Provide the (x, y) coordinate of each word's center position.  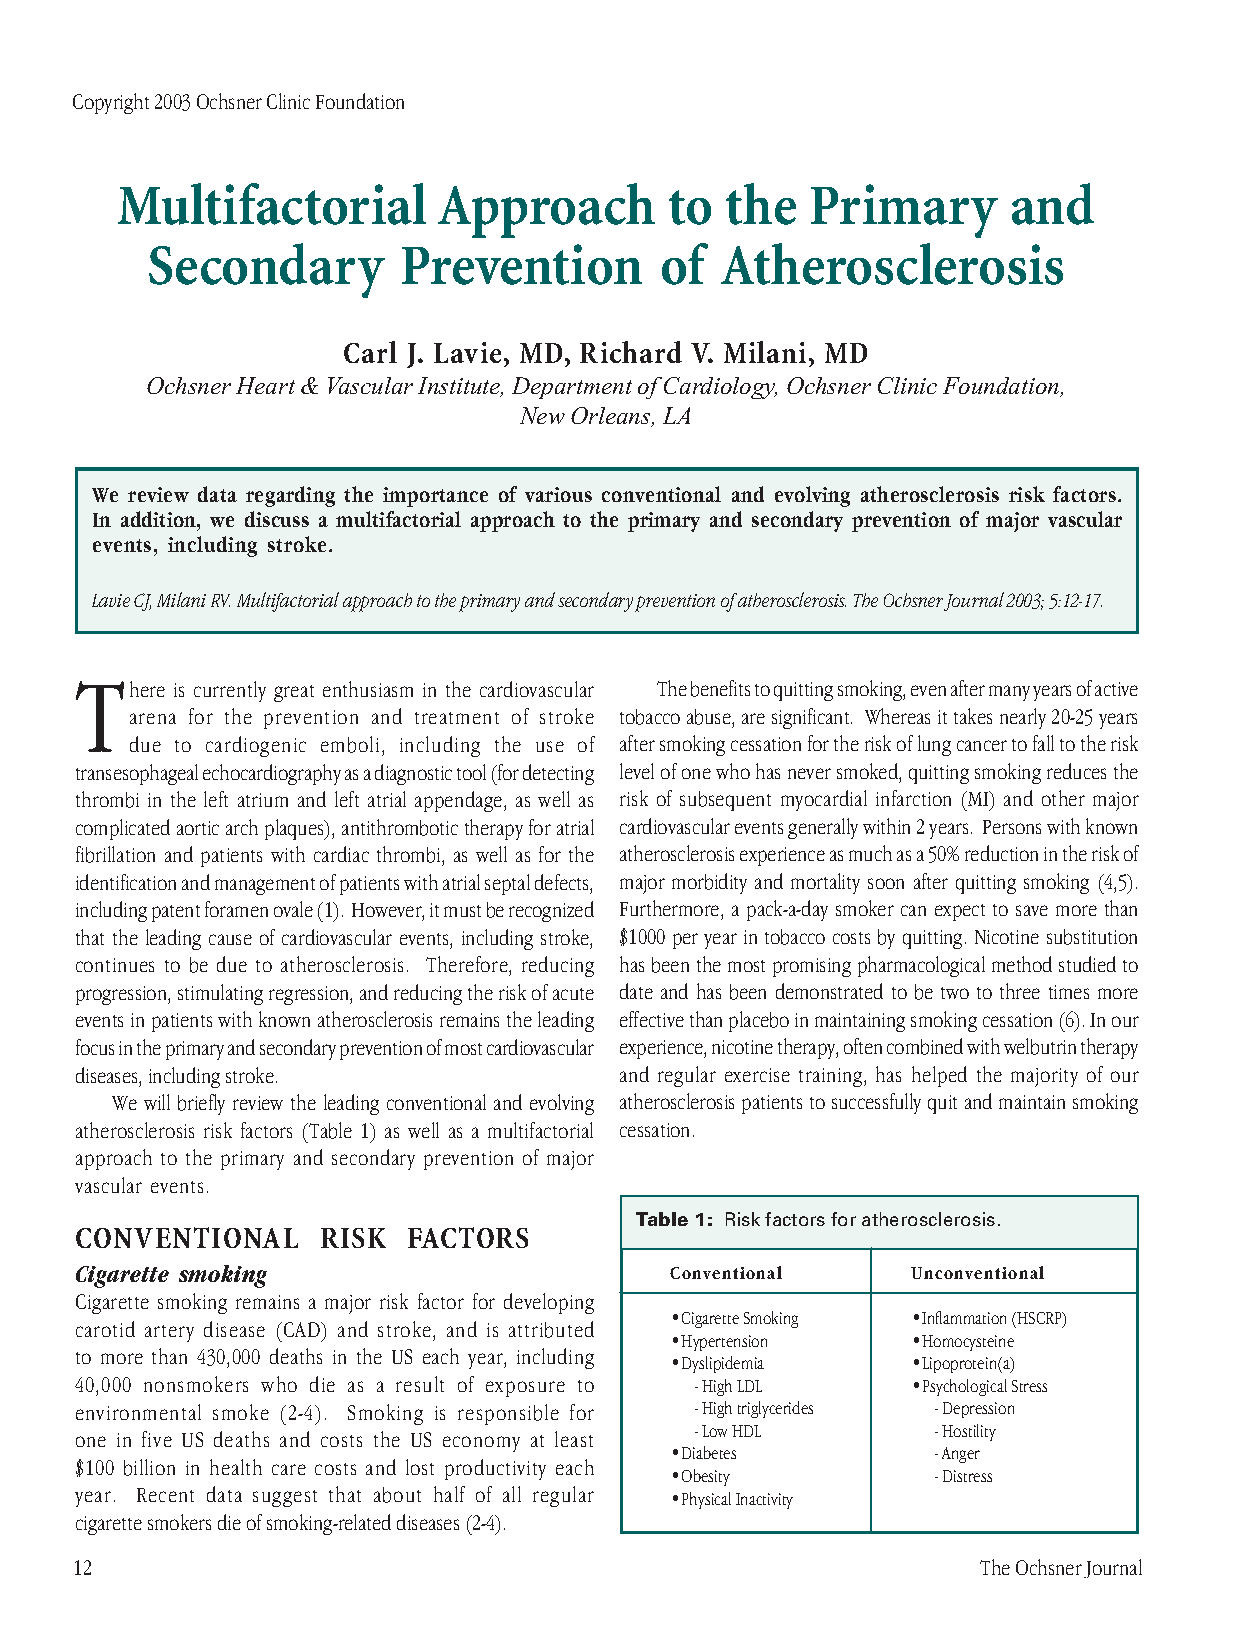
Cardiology (720, 388)
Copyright (111, 103)
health (236, 1467)
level (637, 771)
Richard (631, 352)
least (574, 1439)
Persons (1012, 827)
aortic (198, 828)
